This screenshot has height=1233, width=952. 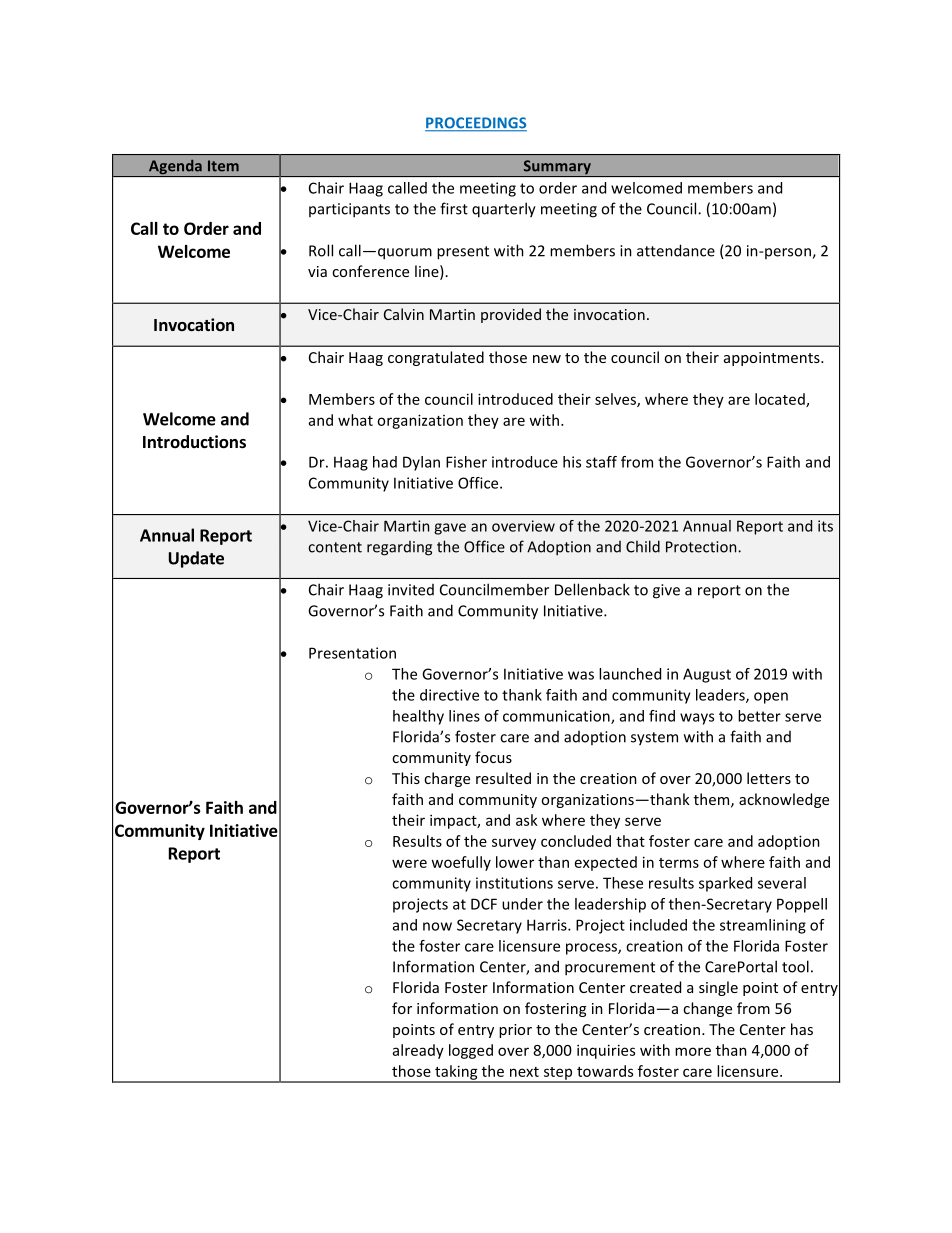 What do you see at coordinates (547, 359) in the screenshot?
I see `new` at bounding box center [547, 359].
